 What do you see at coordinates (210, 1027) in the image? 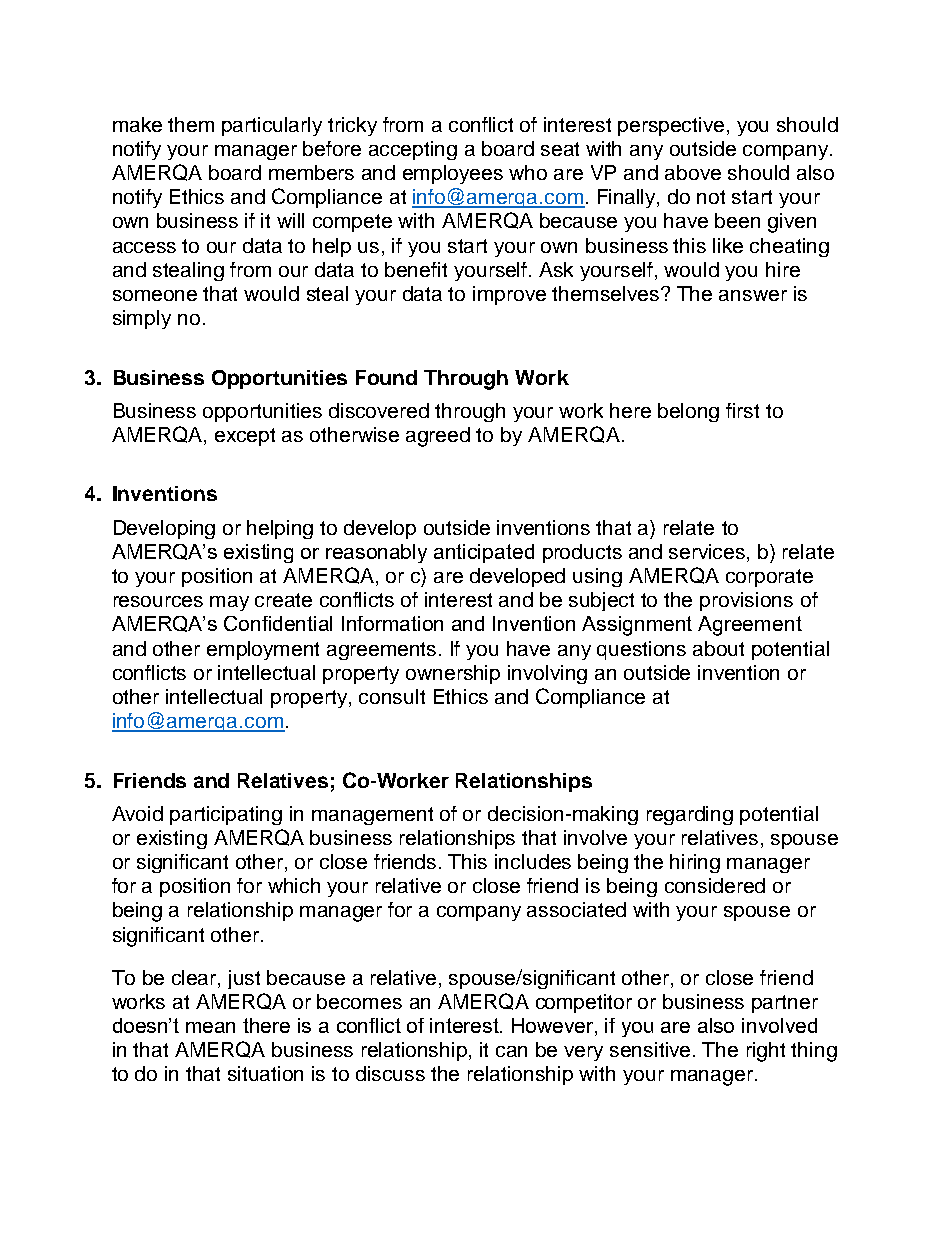
I see `mean` at bounding box center [210, 1027].
